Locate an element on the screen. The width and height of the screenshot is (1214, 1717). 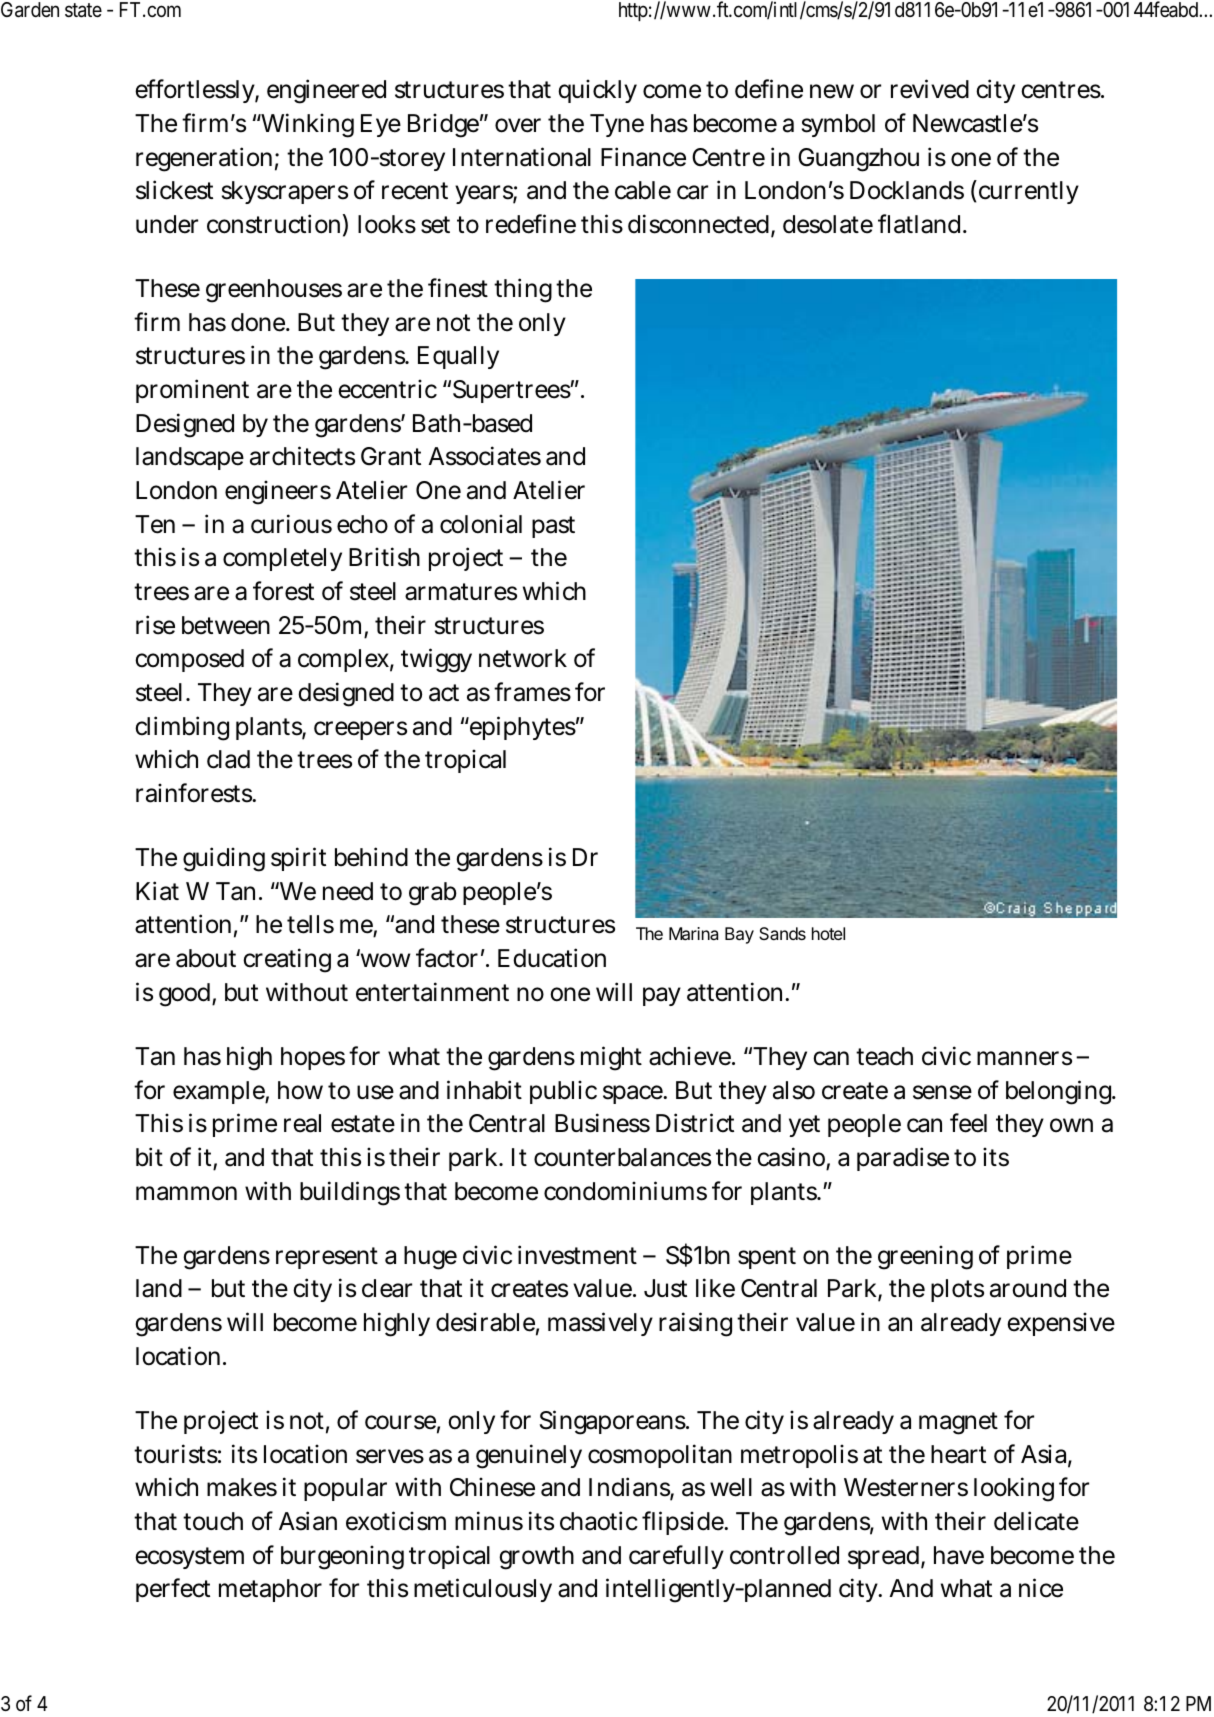
Tyne is located at coordinates (617, 125).
